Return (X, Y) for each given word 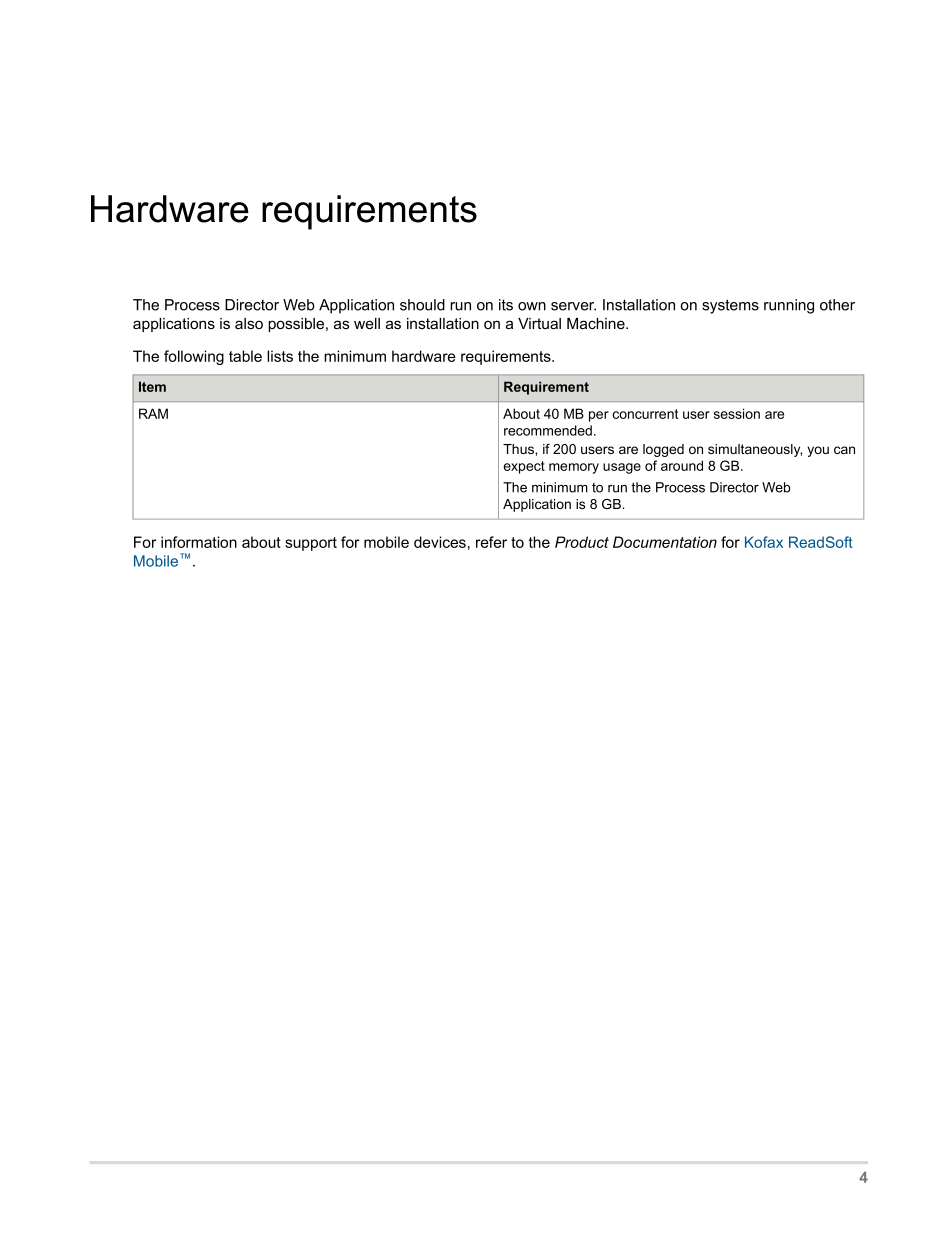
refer (491, 542)
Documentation (665, 542)
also (249, 323)
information (199, 542)
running (789, 306)
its (506, 305)
